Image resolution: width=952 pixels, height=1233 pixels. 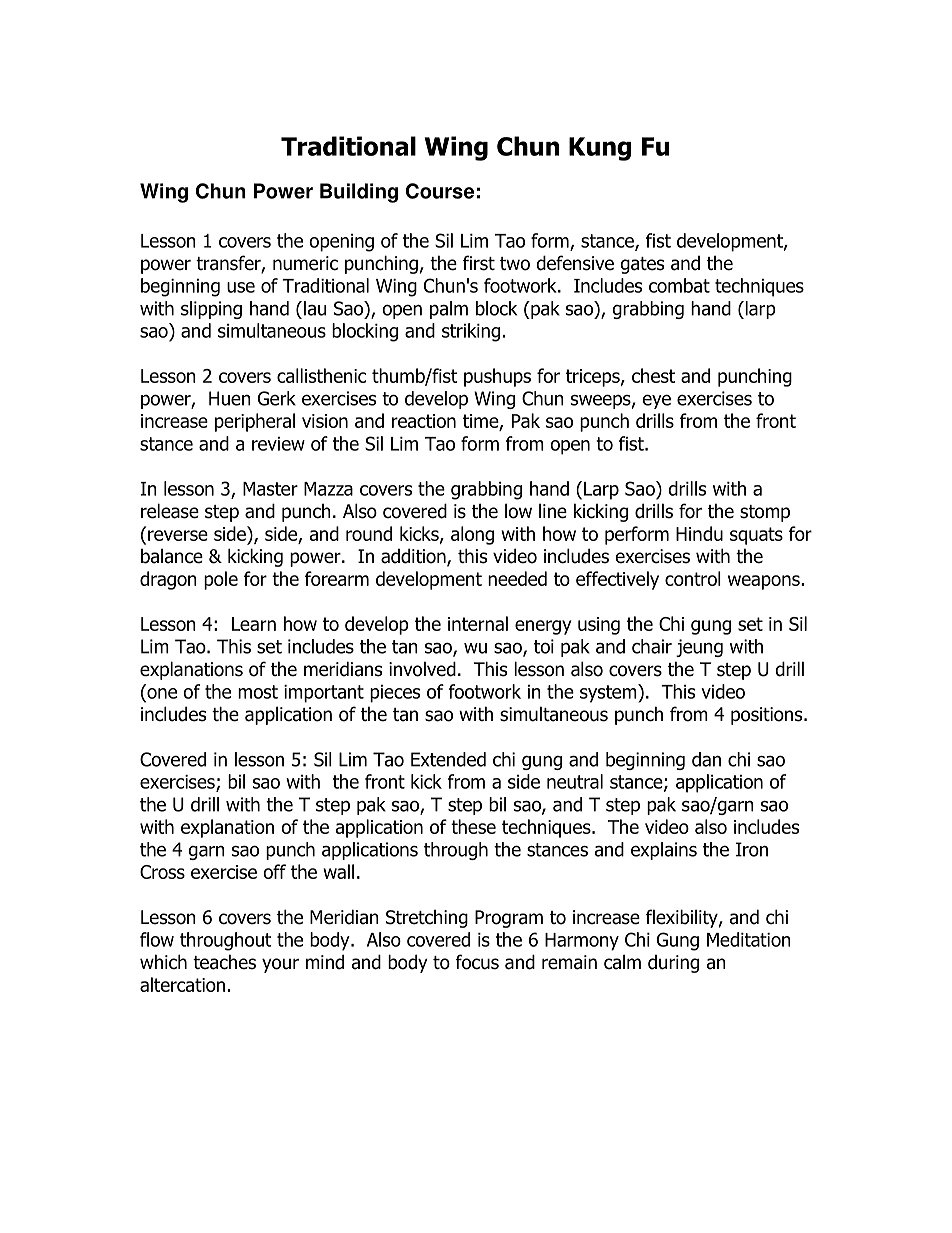 I want to click on internal, so click(x=478, y=623).
